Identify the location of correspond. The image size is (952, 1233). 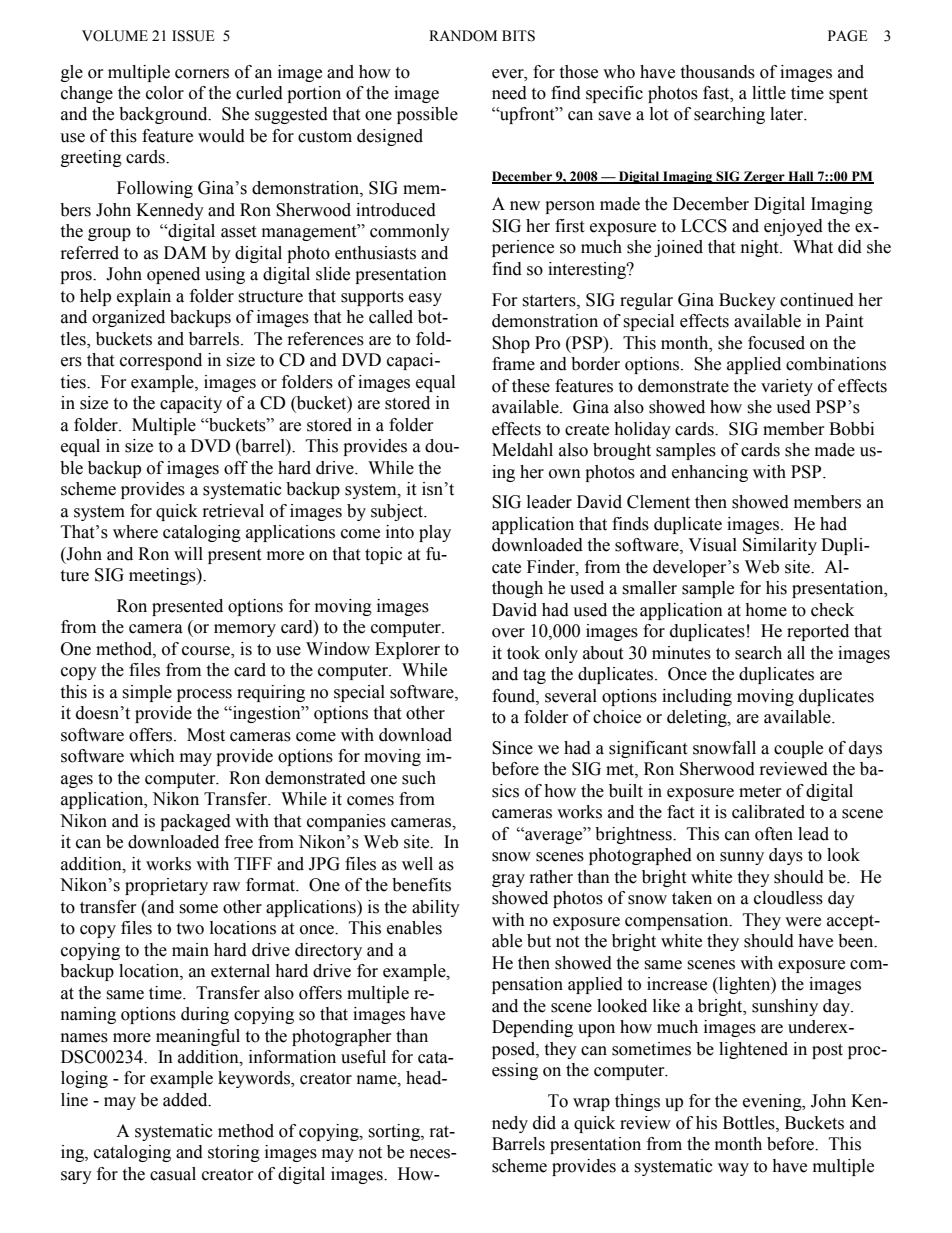
(161, 361).
